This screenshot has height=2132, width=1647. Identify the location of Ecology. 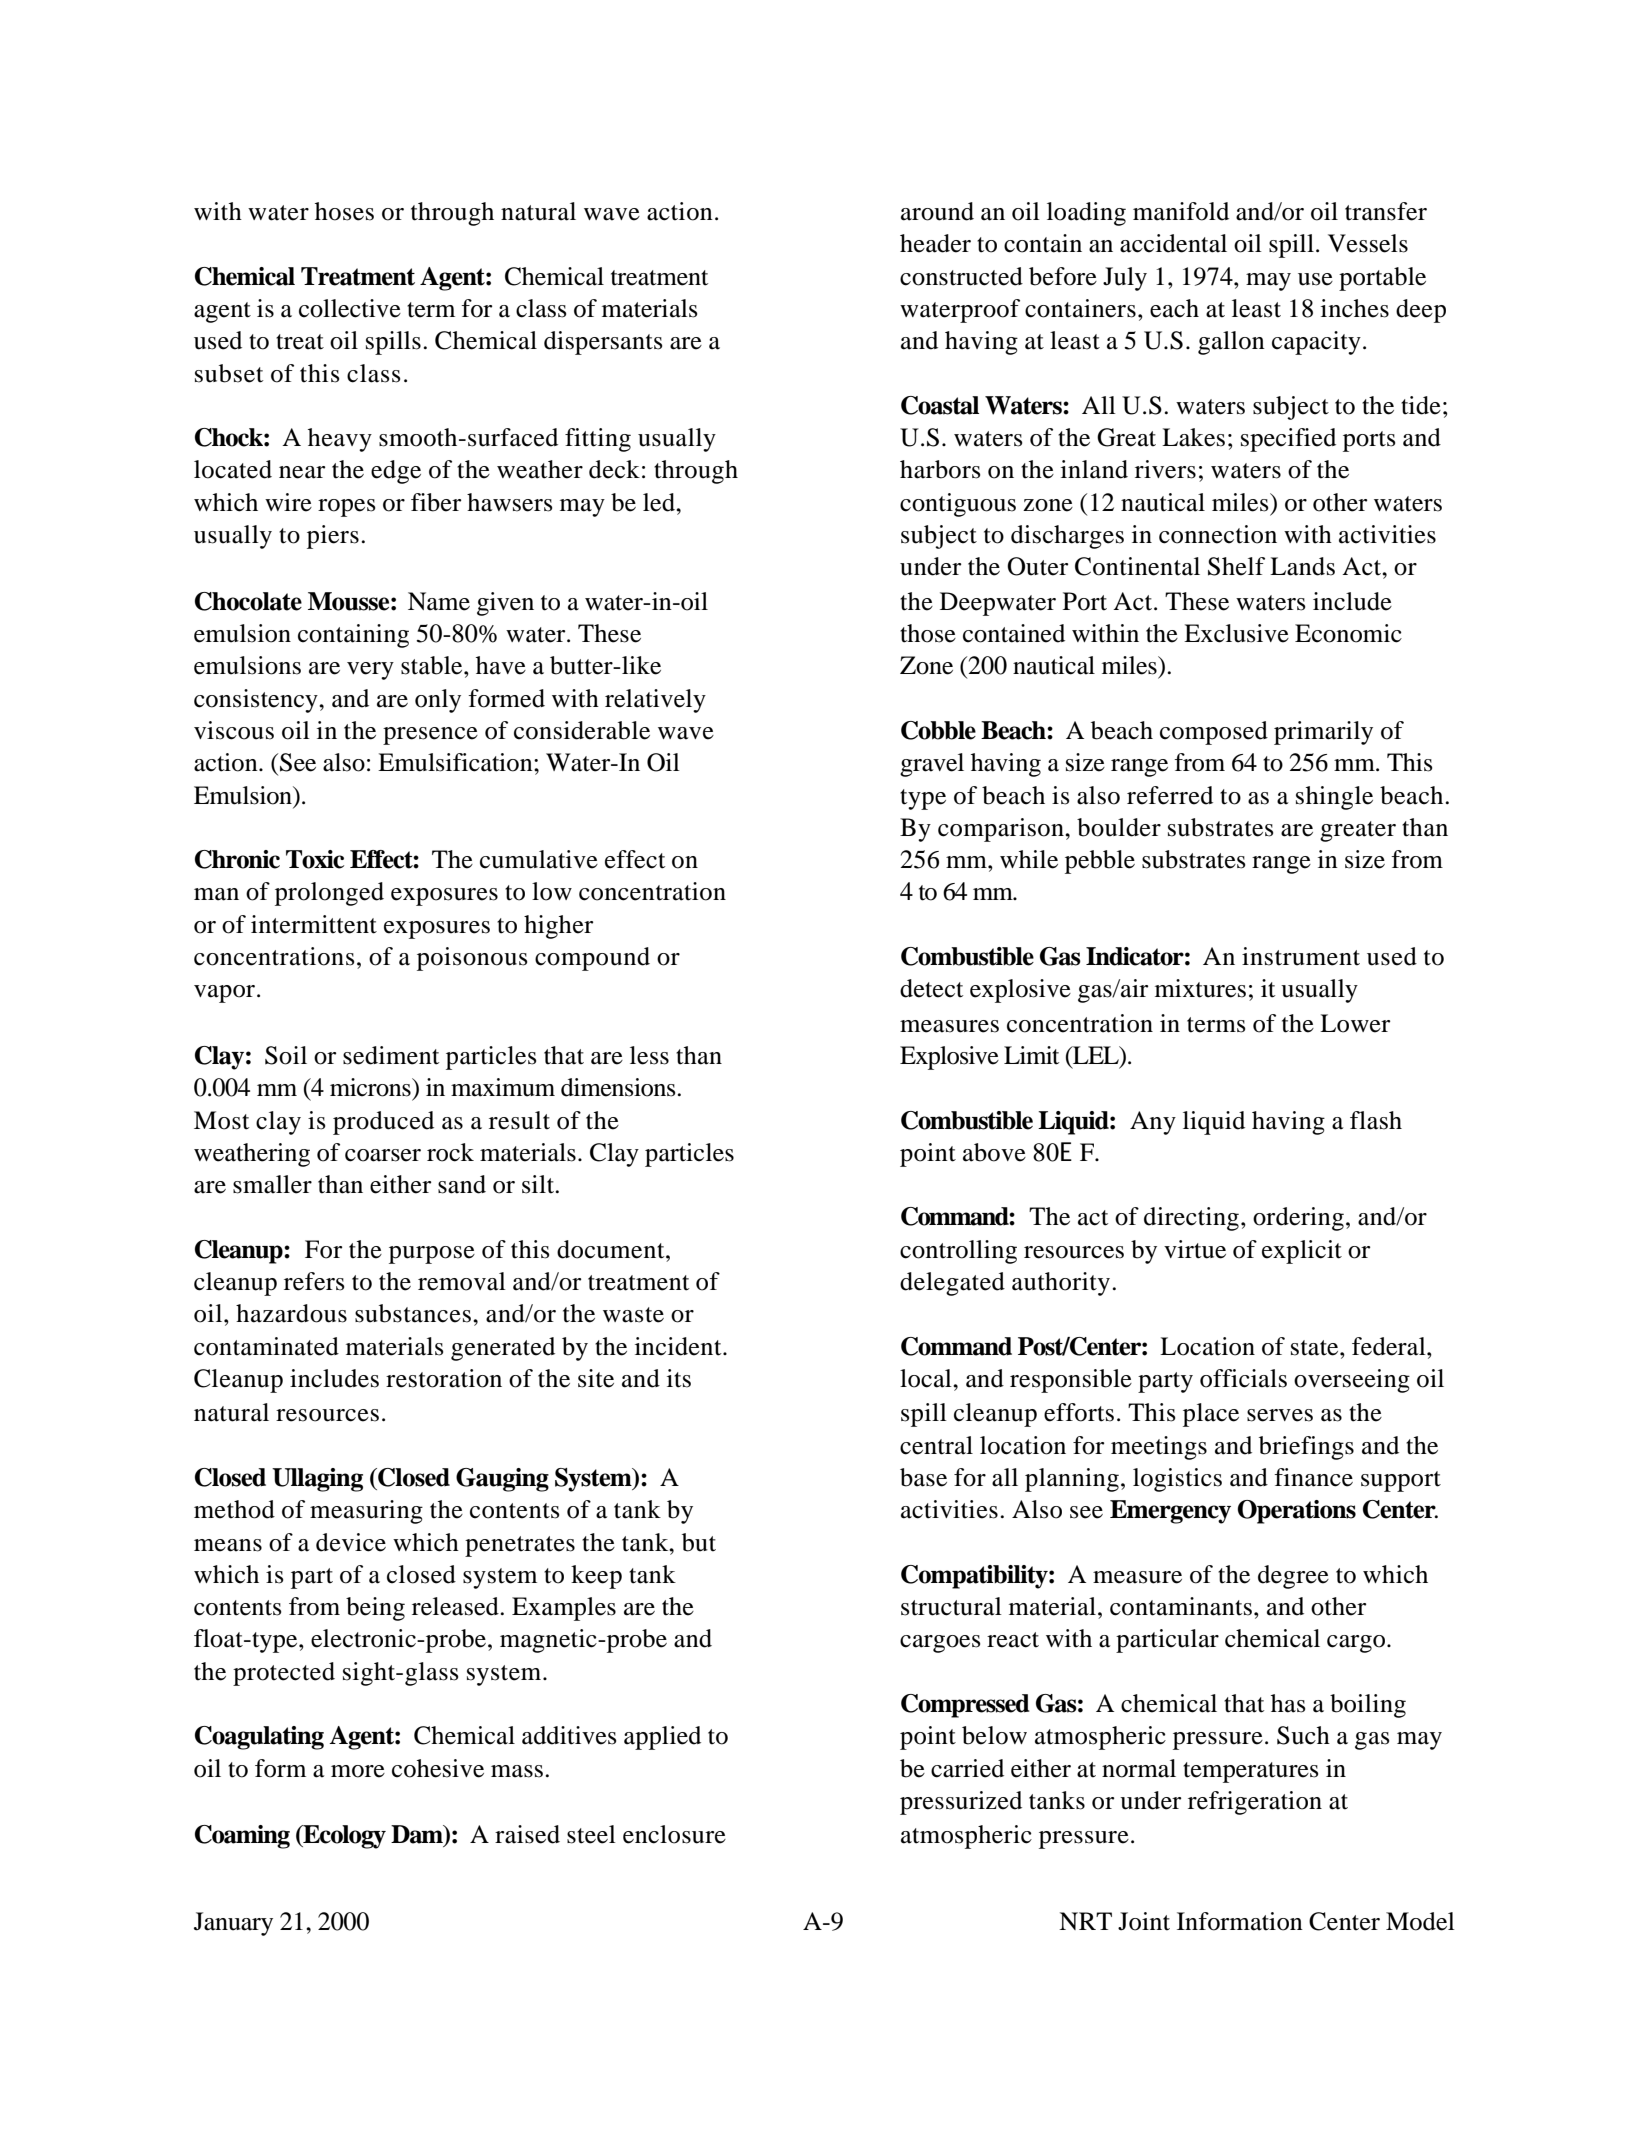
(343, 1837).
